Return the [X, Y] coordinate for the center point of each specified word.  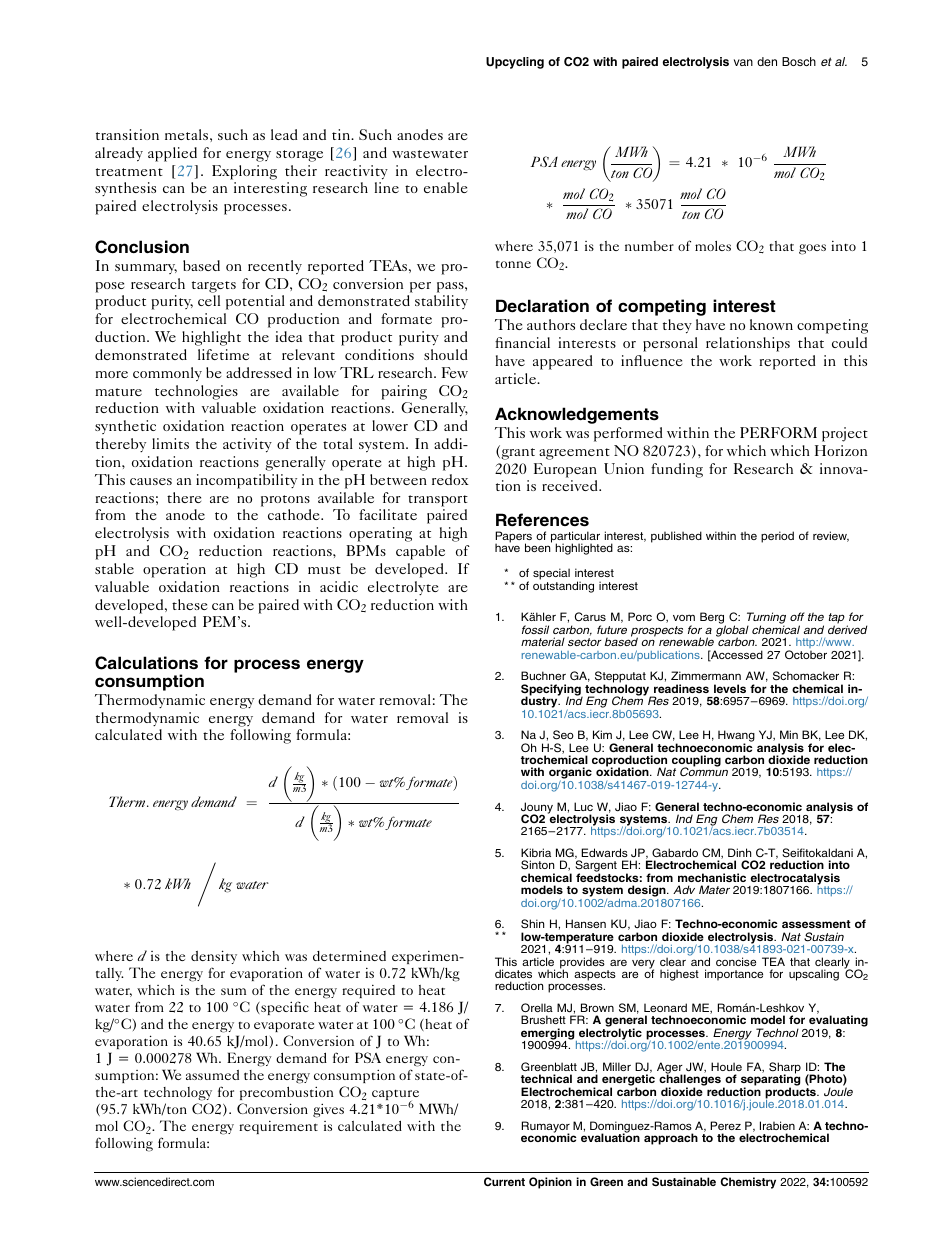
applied [172, 154]
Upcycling [515, 63]
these [189, 604]
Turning [766, 619]
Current [504, 1181]
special [551, 575]
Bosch [799, 61]
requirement [278, 1127]
